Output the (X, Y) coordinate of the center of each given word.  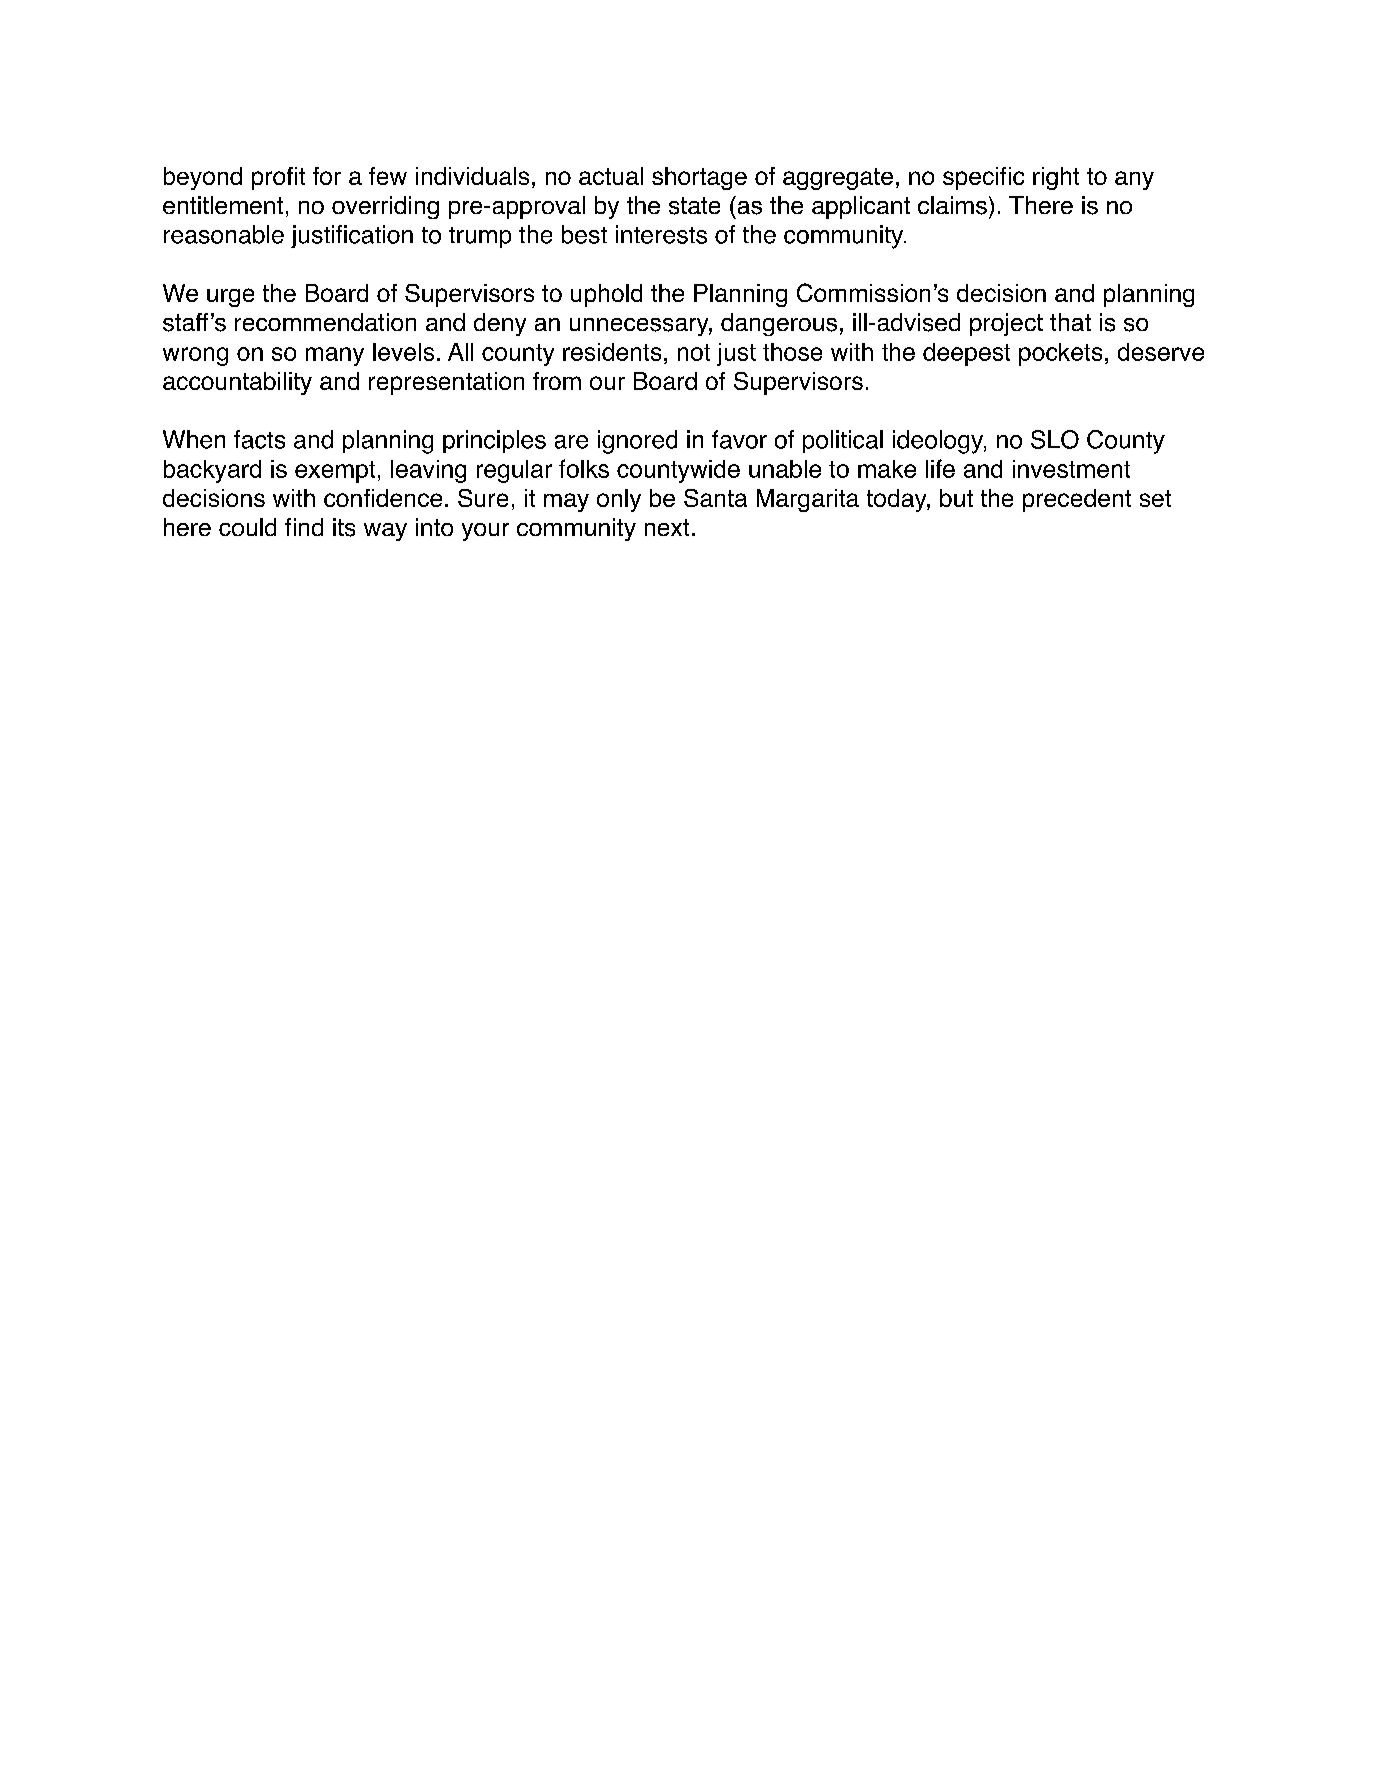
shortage (699, 178)
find (304, 527)
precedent (1077, 500)
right (1056, 178)
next (667, 527)
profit (278, 178)
